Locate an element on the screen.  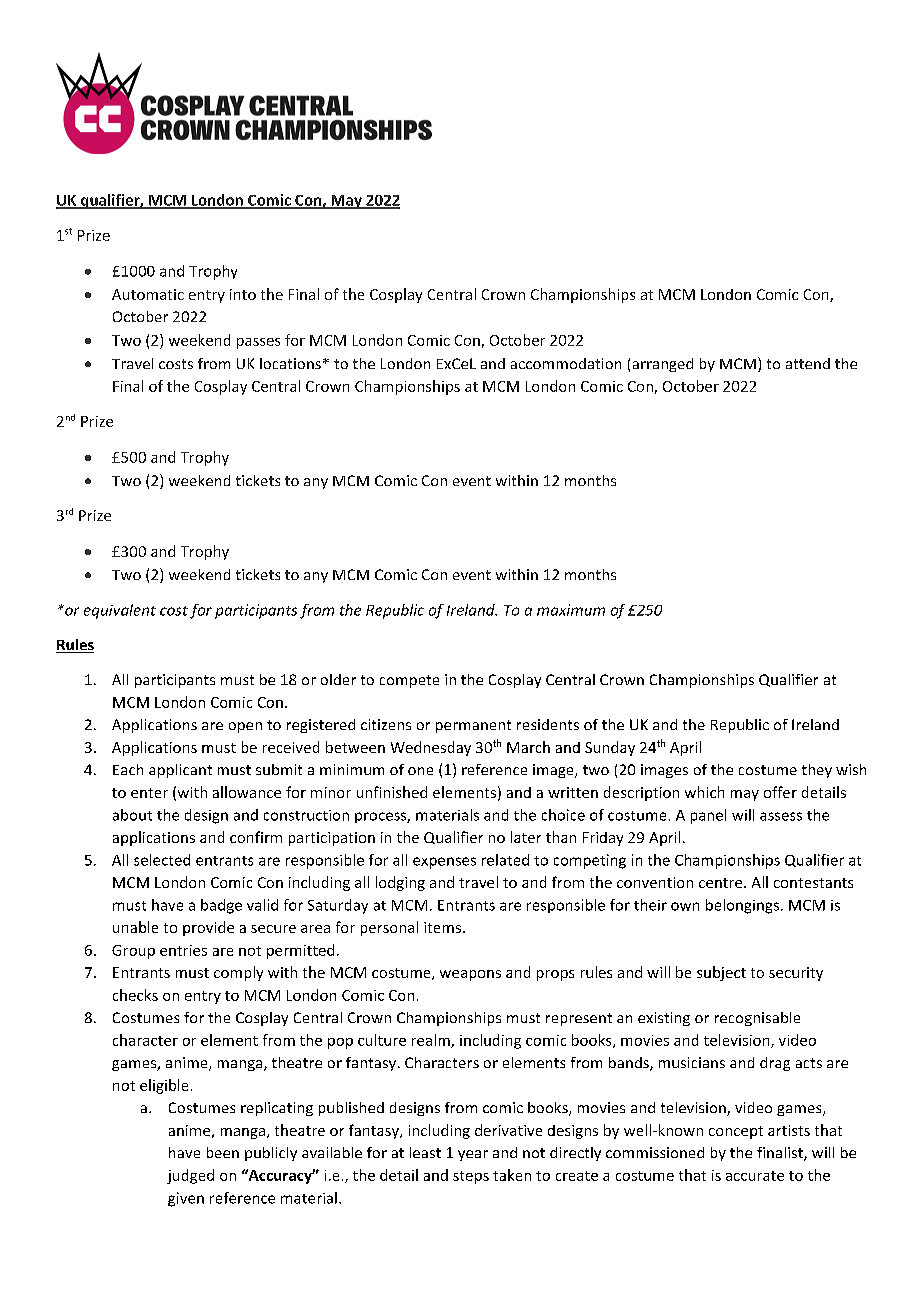
badge is located at coordinates (221, 906).
